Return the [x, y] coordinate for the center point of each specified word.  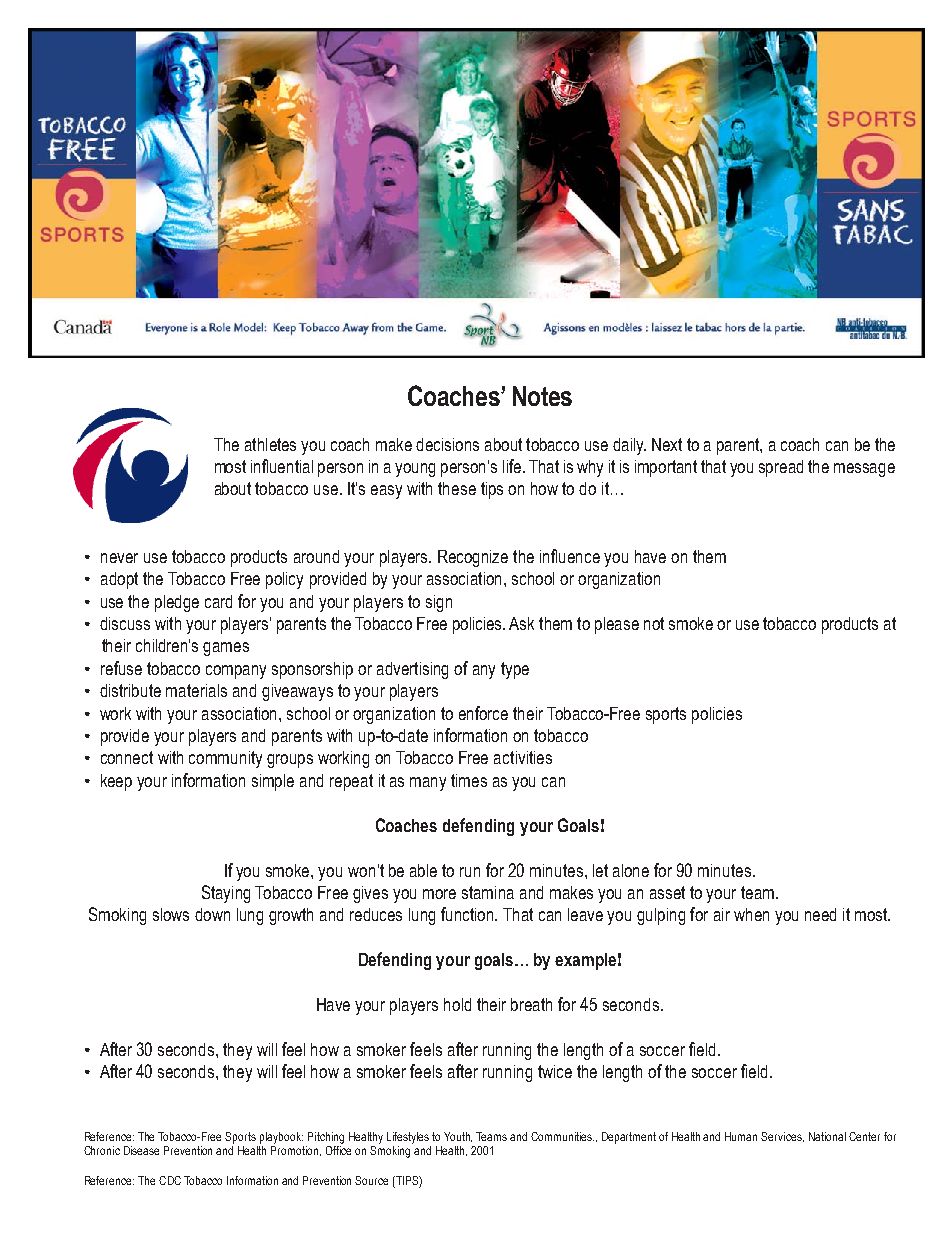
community [225, 759]
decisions [447, 444]
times [469, 780]
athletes [270, 444]
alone [631, 870]
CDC [170, 1180]
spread [781, 468]
